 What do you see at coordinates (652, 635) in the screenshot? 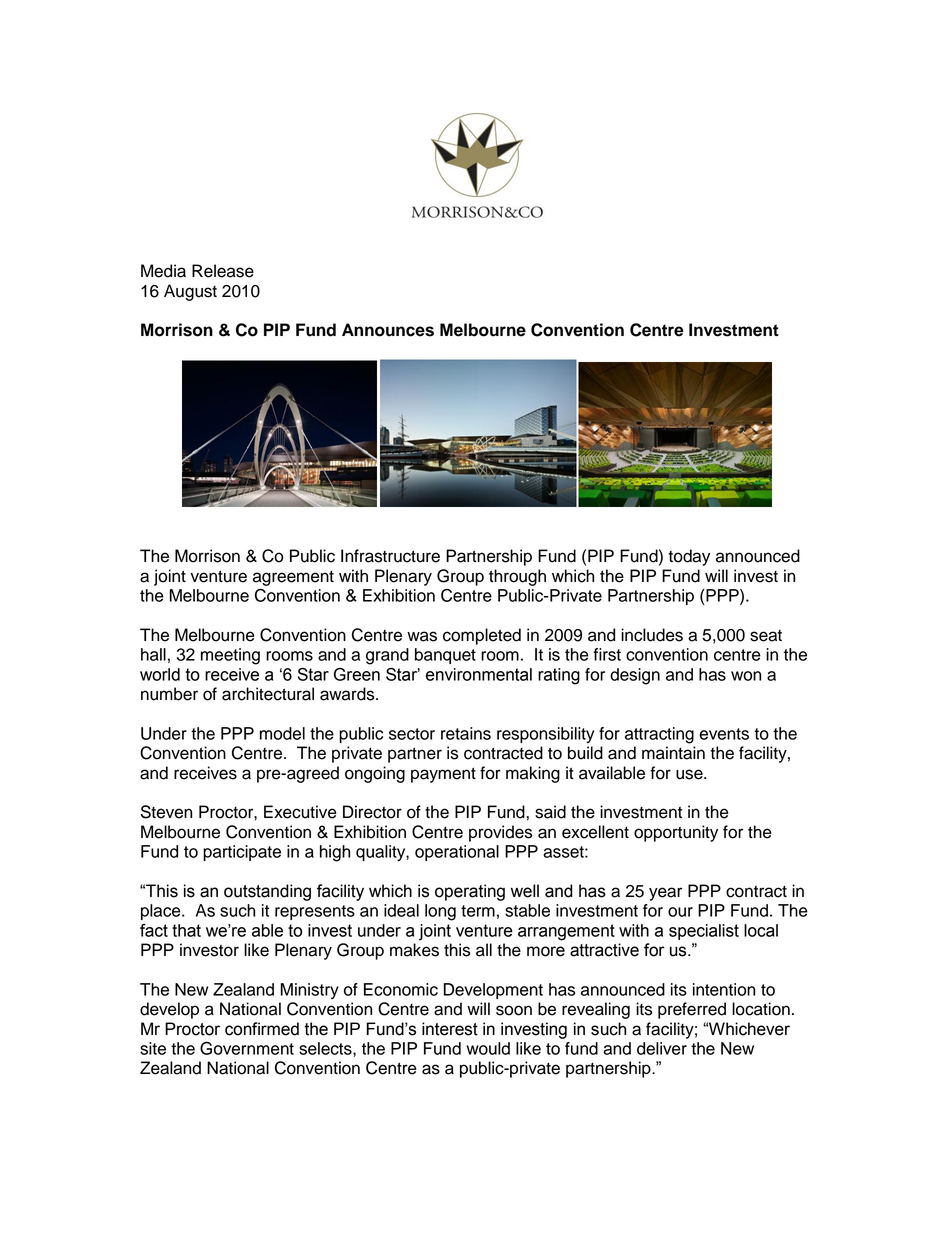
I see `includes` at bounding box center [652, 635].
